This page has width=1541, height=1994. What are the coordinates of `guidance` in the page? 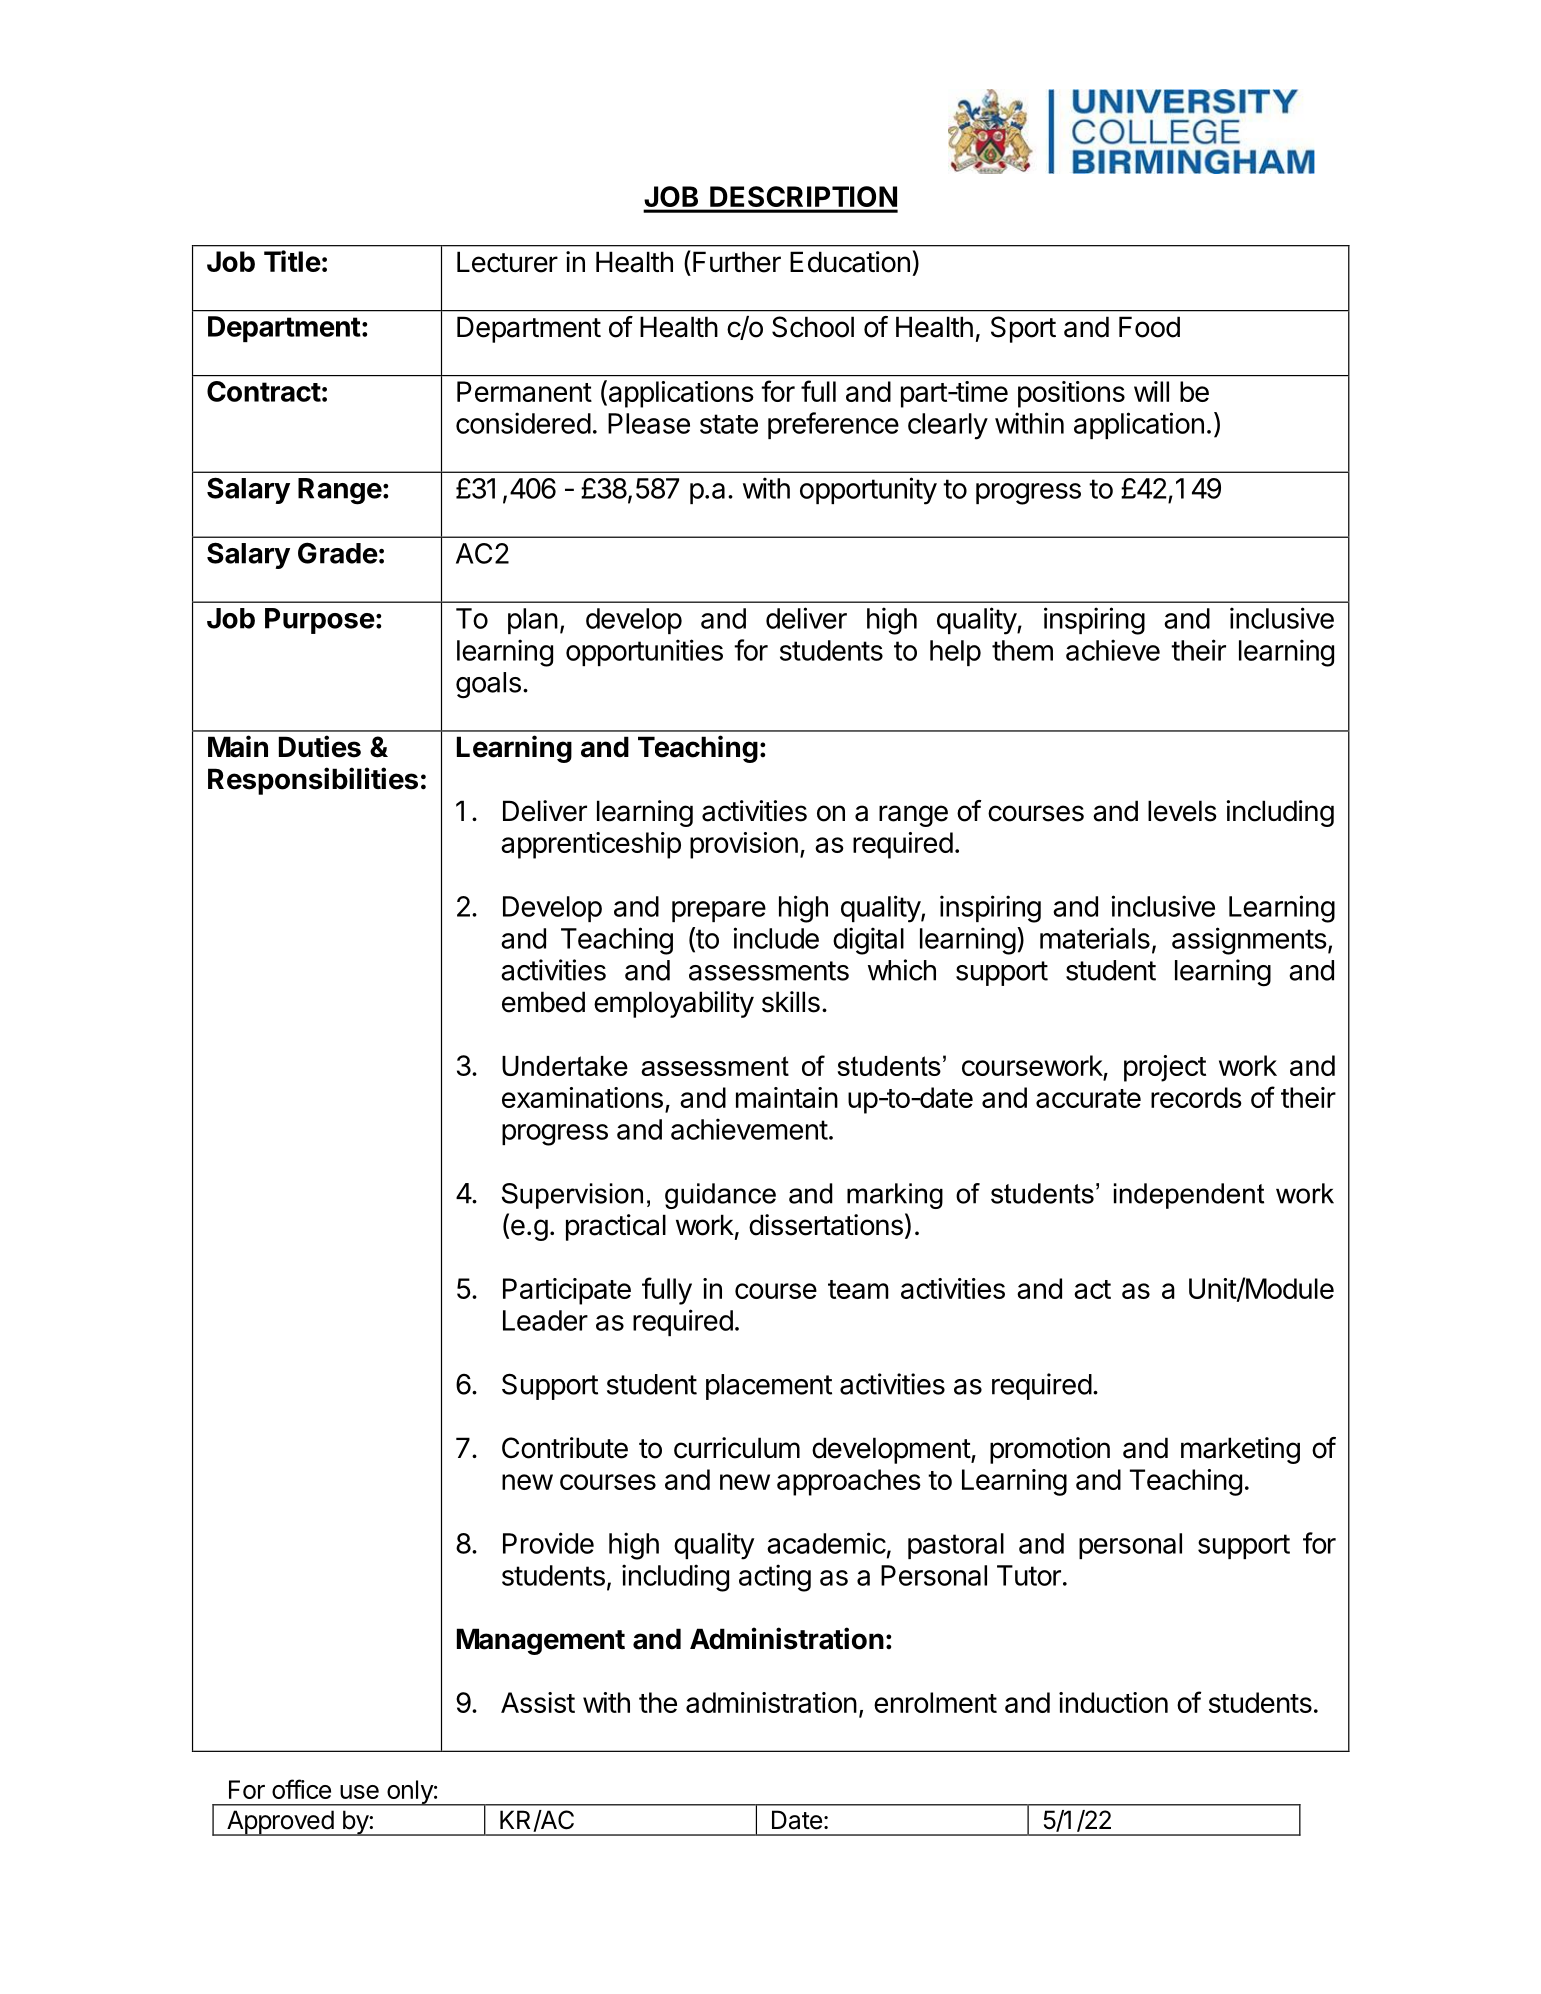 It's located at (720, 1196).
